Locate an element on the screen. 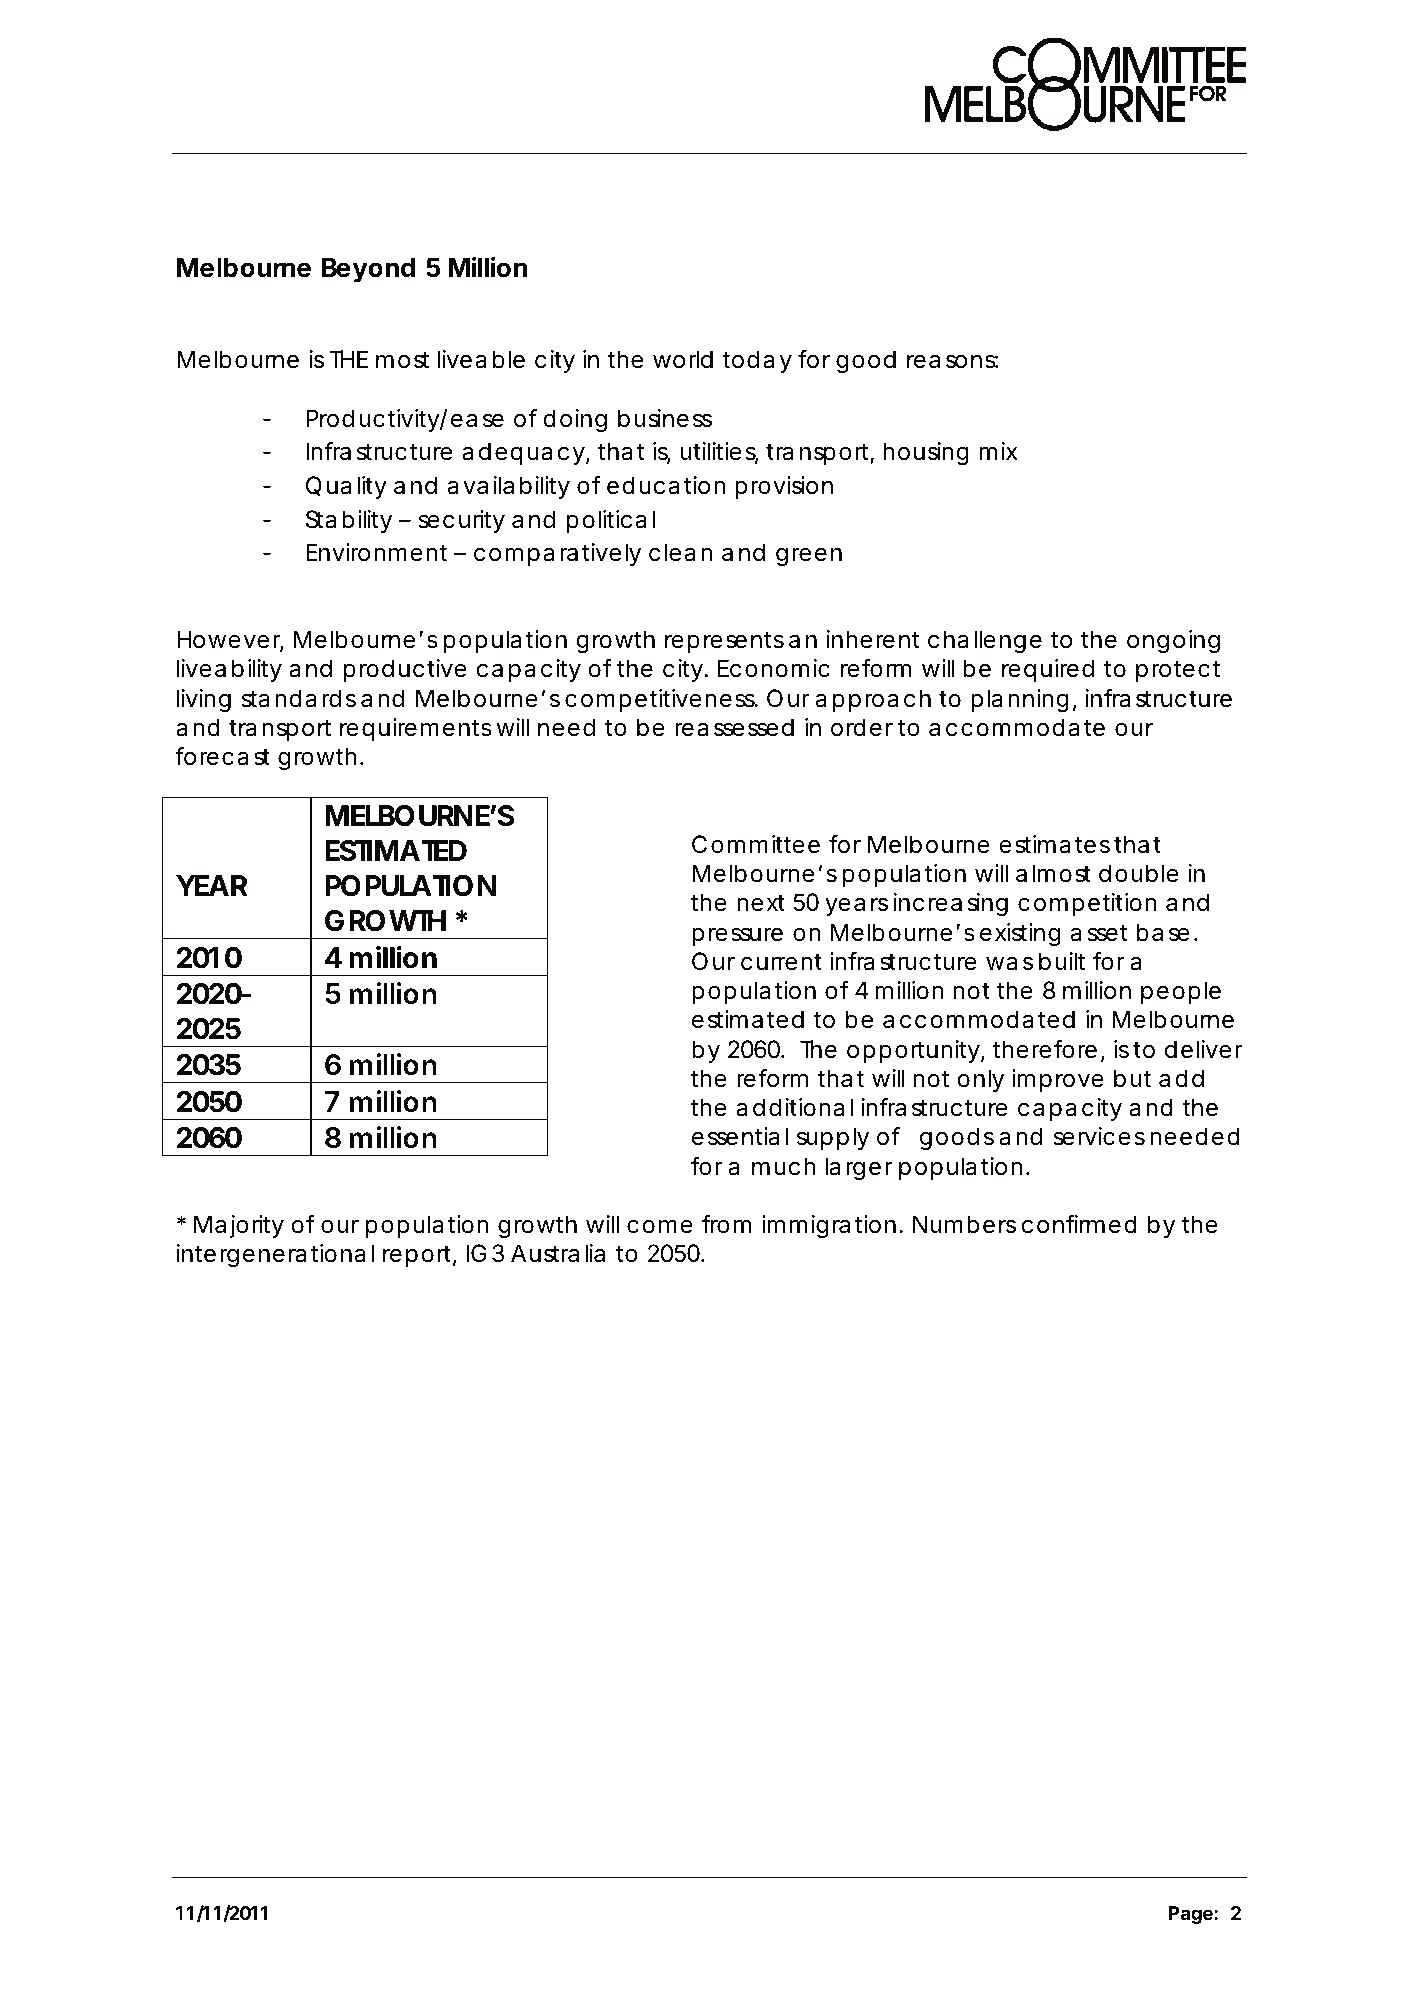 The image size is (1419, 2009). essential is located at coordinates (740, 1136).
